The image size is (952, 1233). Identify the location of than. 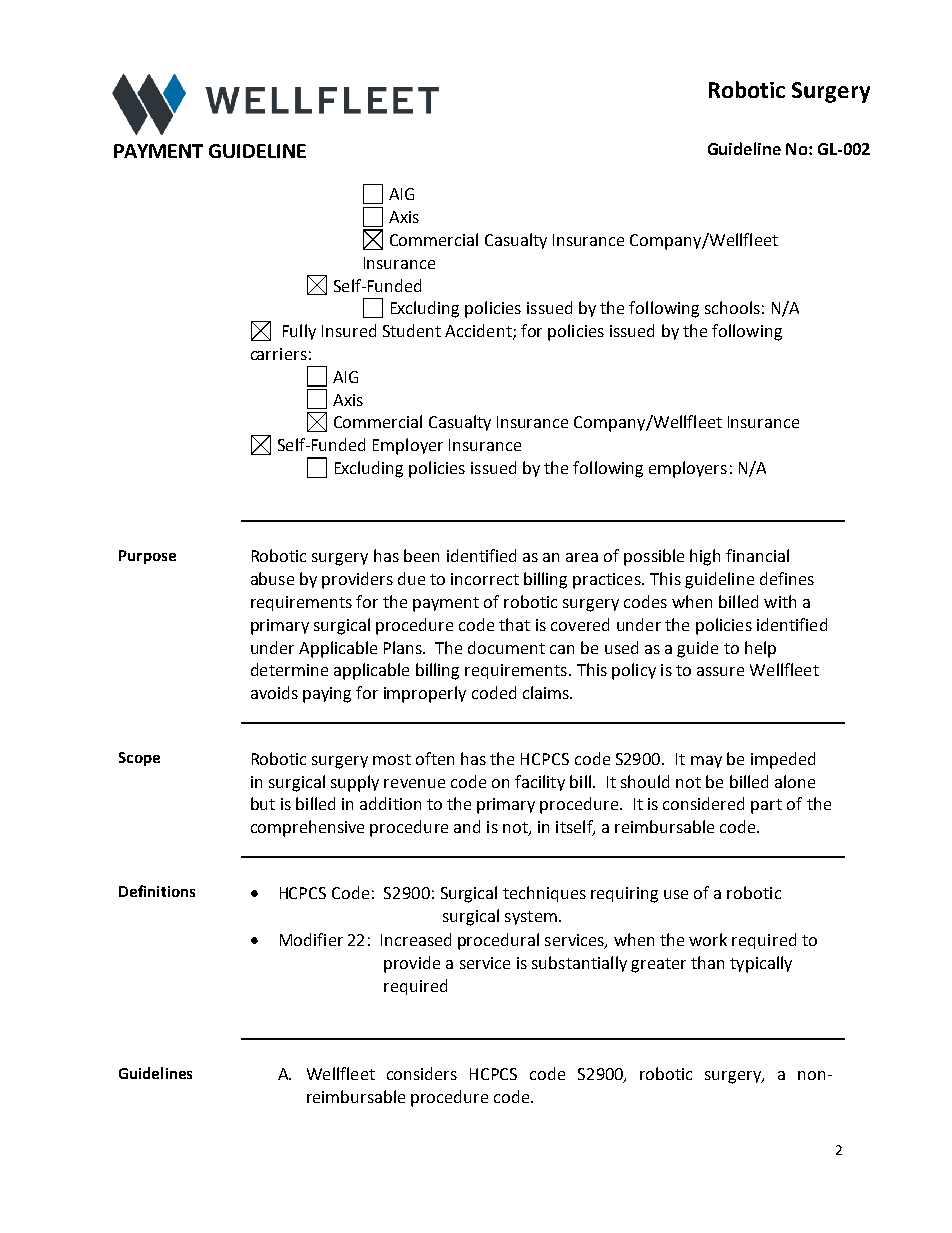
(707, 962).
